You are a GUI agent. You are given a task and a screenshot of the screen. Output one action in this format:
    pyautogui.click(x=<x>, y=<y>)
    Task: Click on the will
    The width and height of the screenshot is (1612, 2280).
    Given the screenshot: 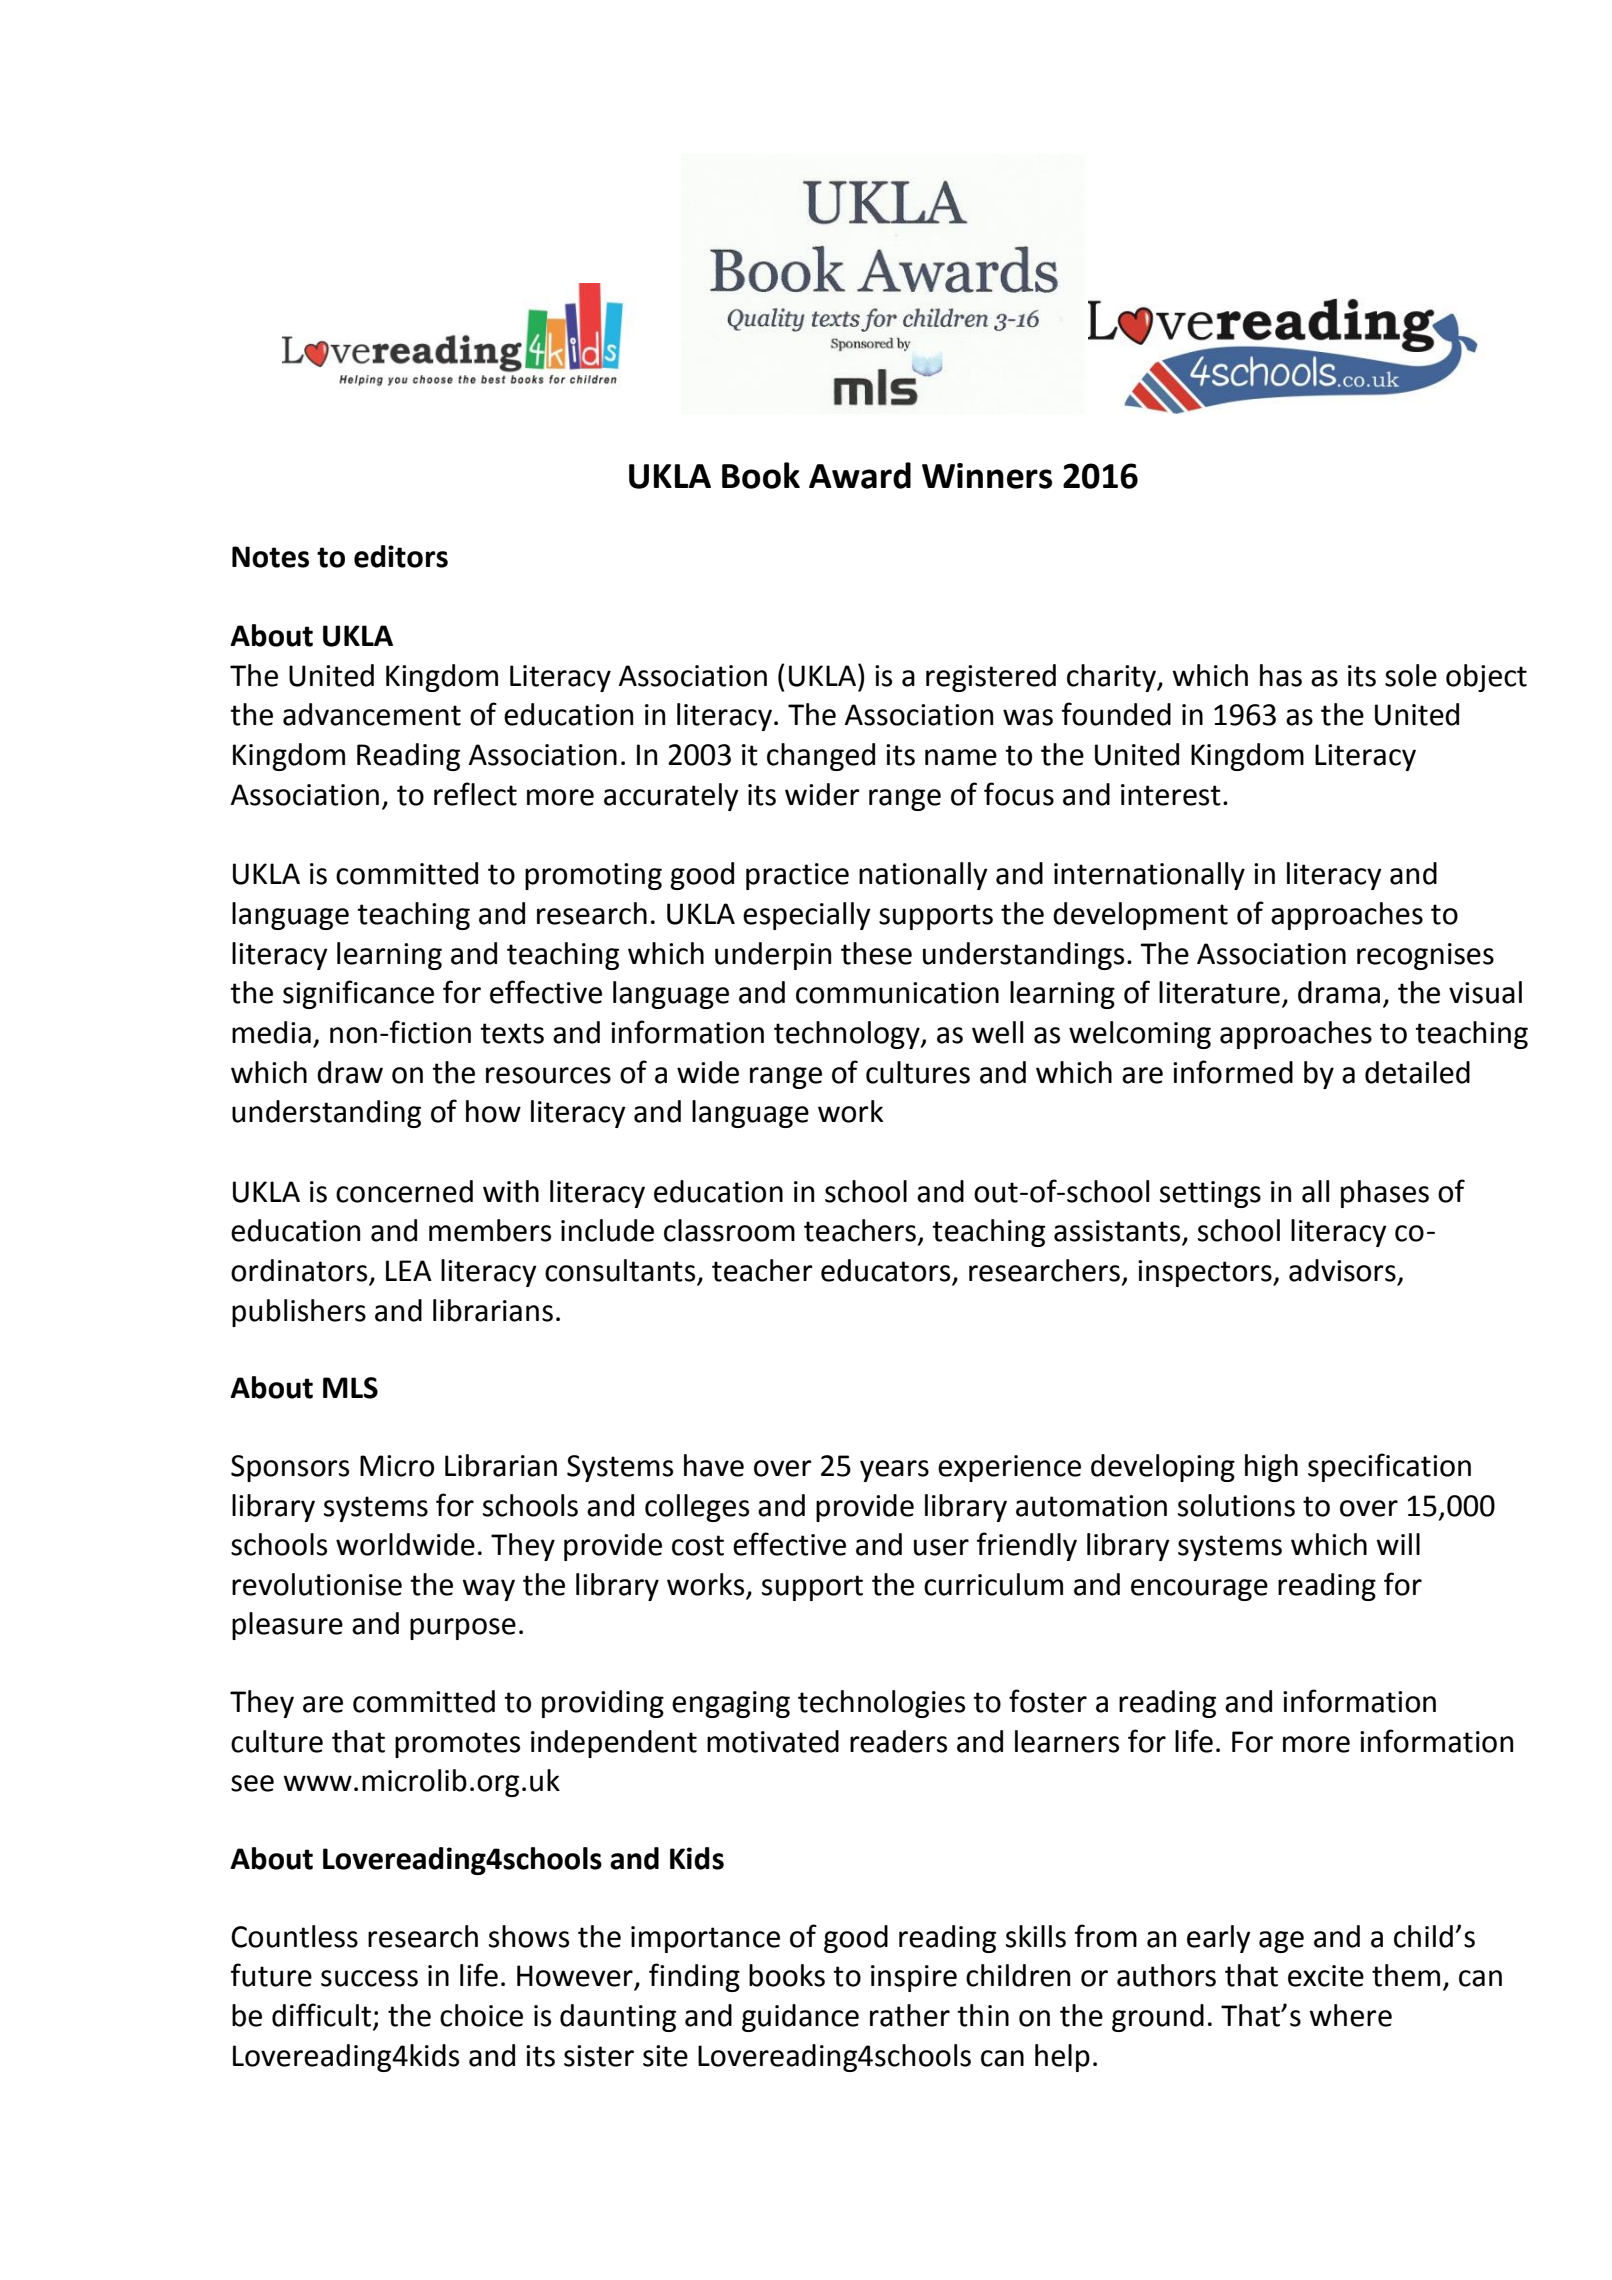 What is the action you would take?
    pyautogui.click(x=1398, y=1544)
